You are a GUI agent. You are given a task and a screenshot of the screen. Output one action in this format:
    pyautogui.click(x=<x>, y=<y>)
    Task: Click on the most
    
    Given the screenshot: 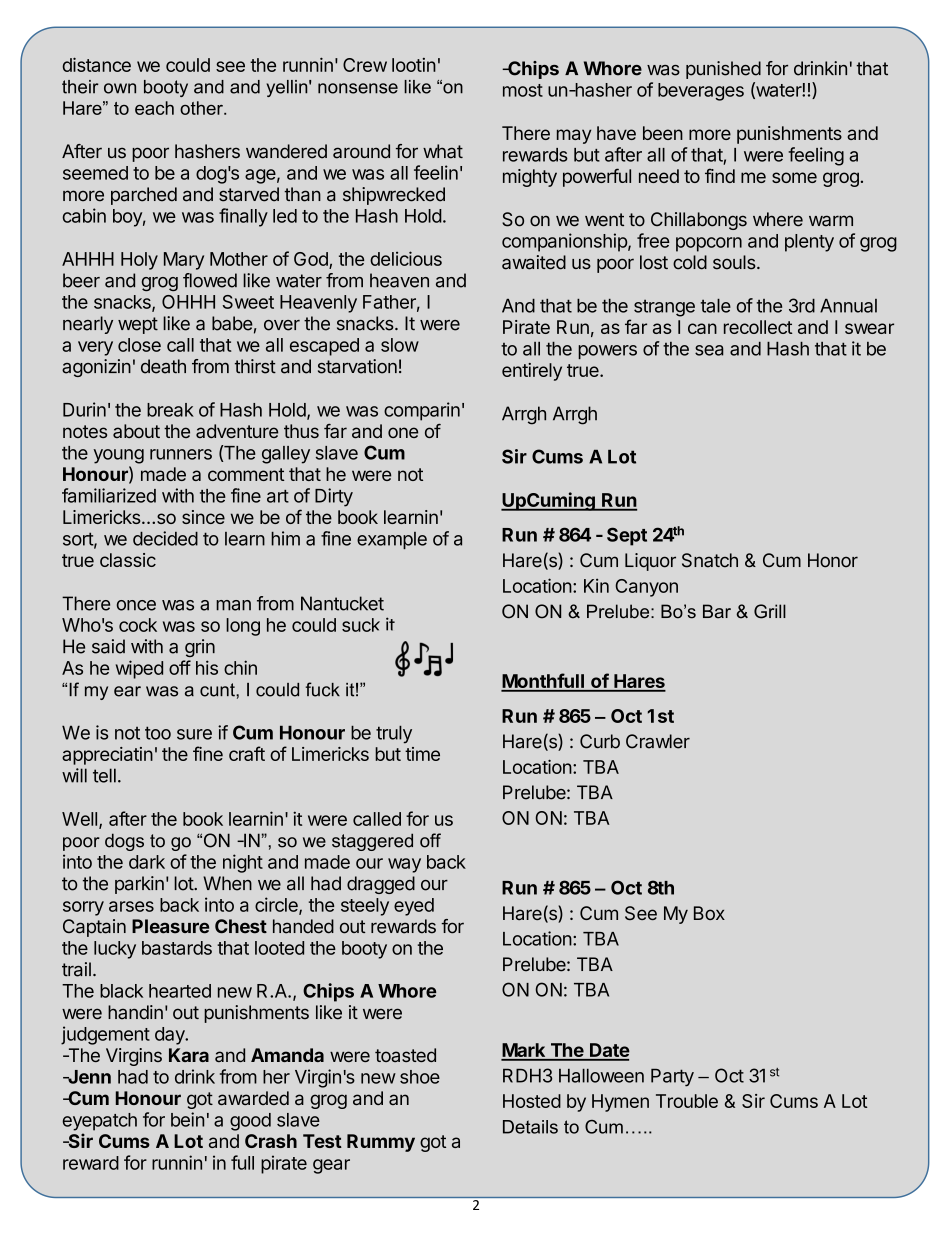 What is the action you would take?
    pyautogui.click(x=523, y=90)
